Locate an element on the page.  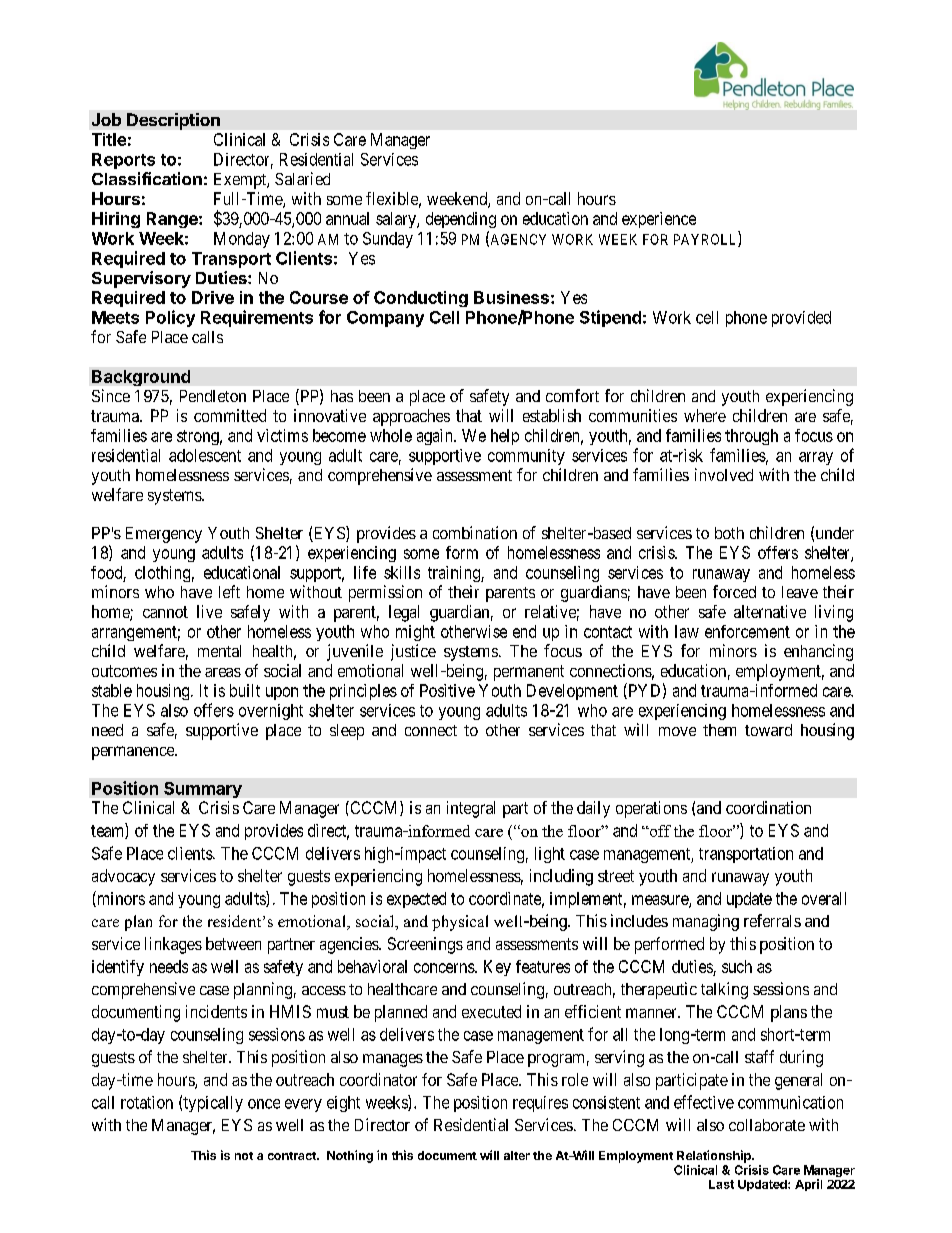
Pendleton is located at coordinates (213, 396).
